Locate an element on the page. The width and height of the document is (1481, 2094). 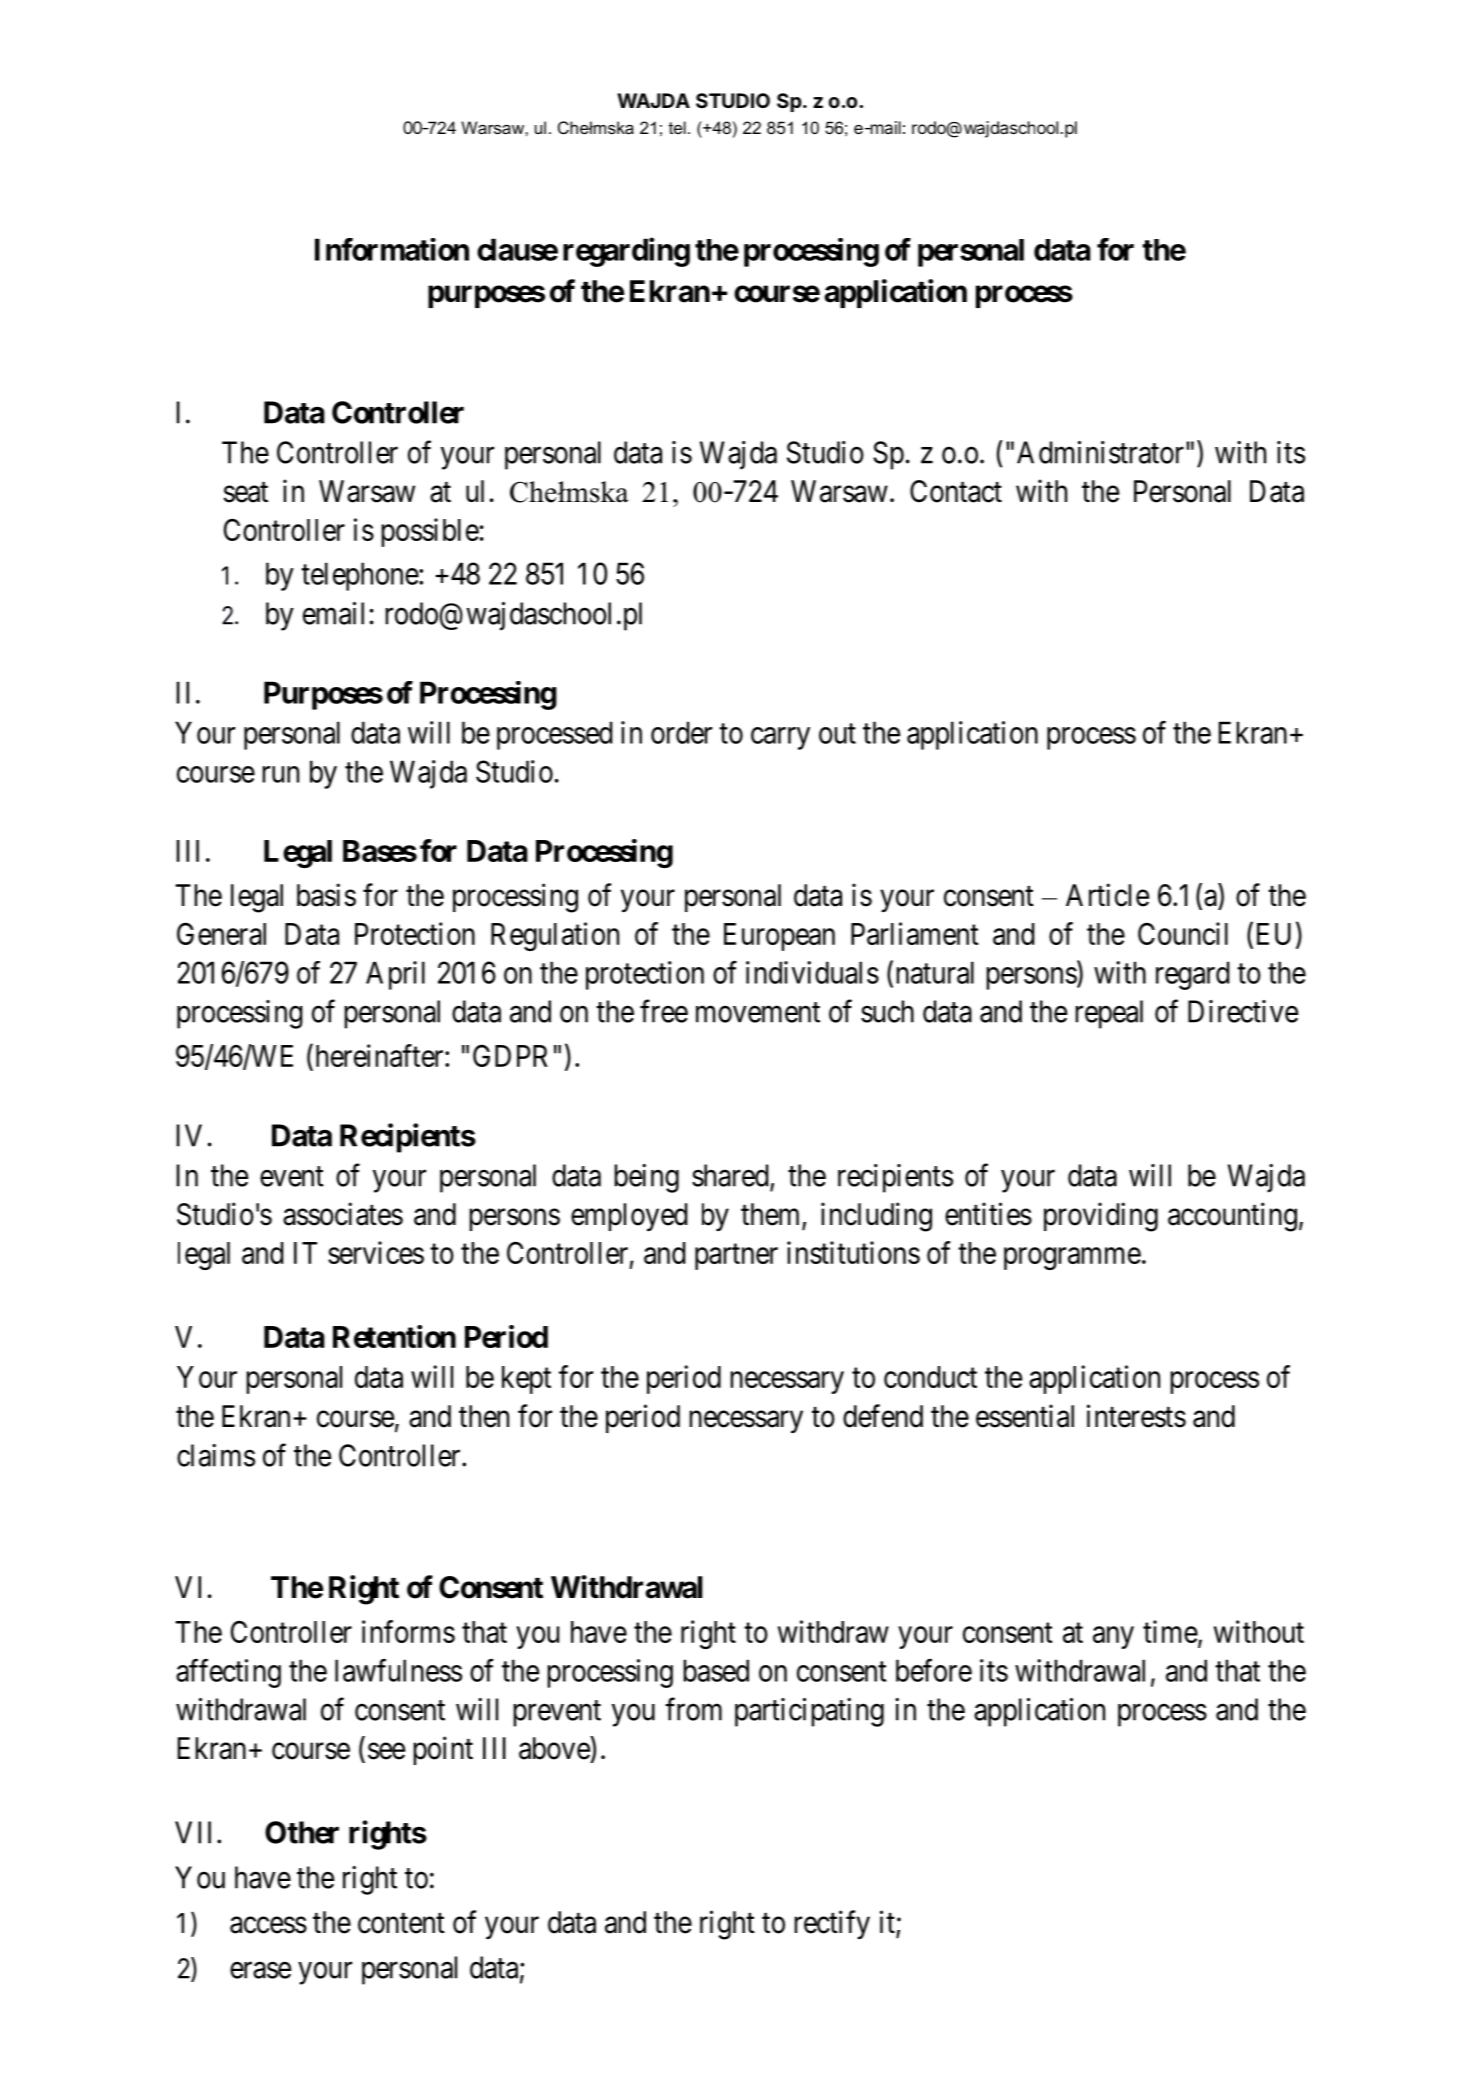
essential is located at coordinates (1025, 1416).
